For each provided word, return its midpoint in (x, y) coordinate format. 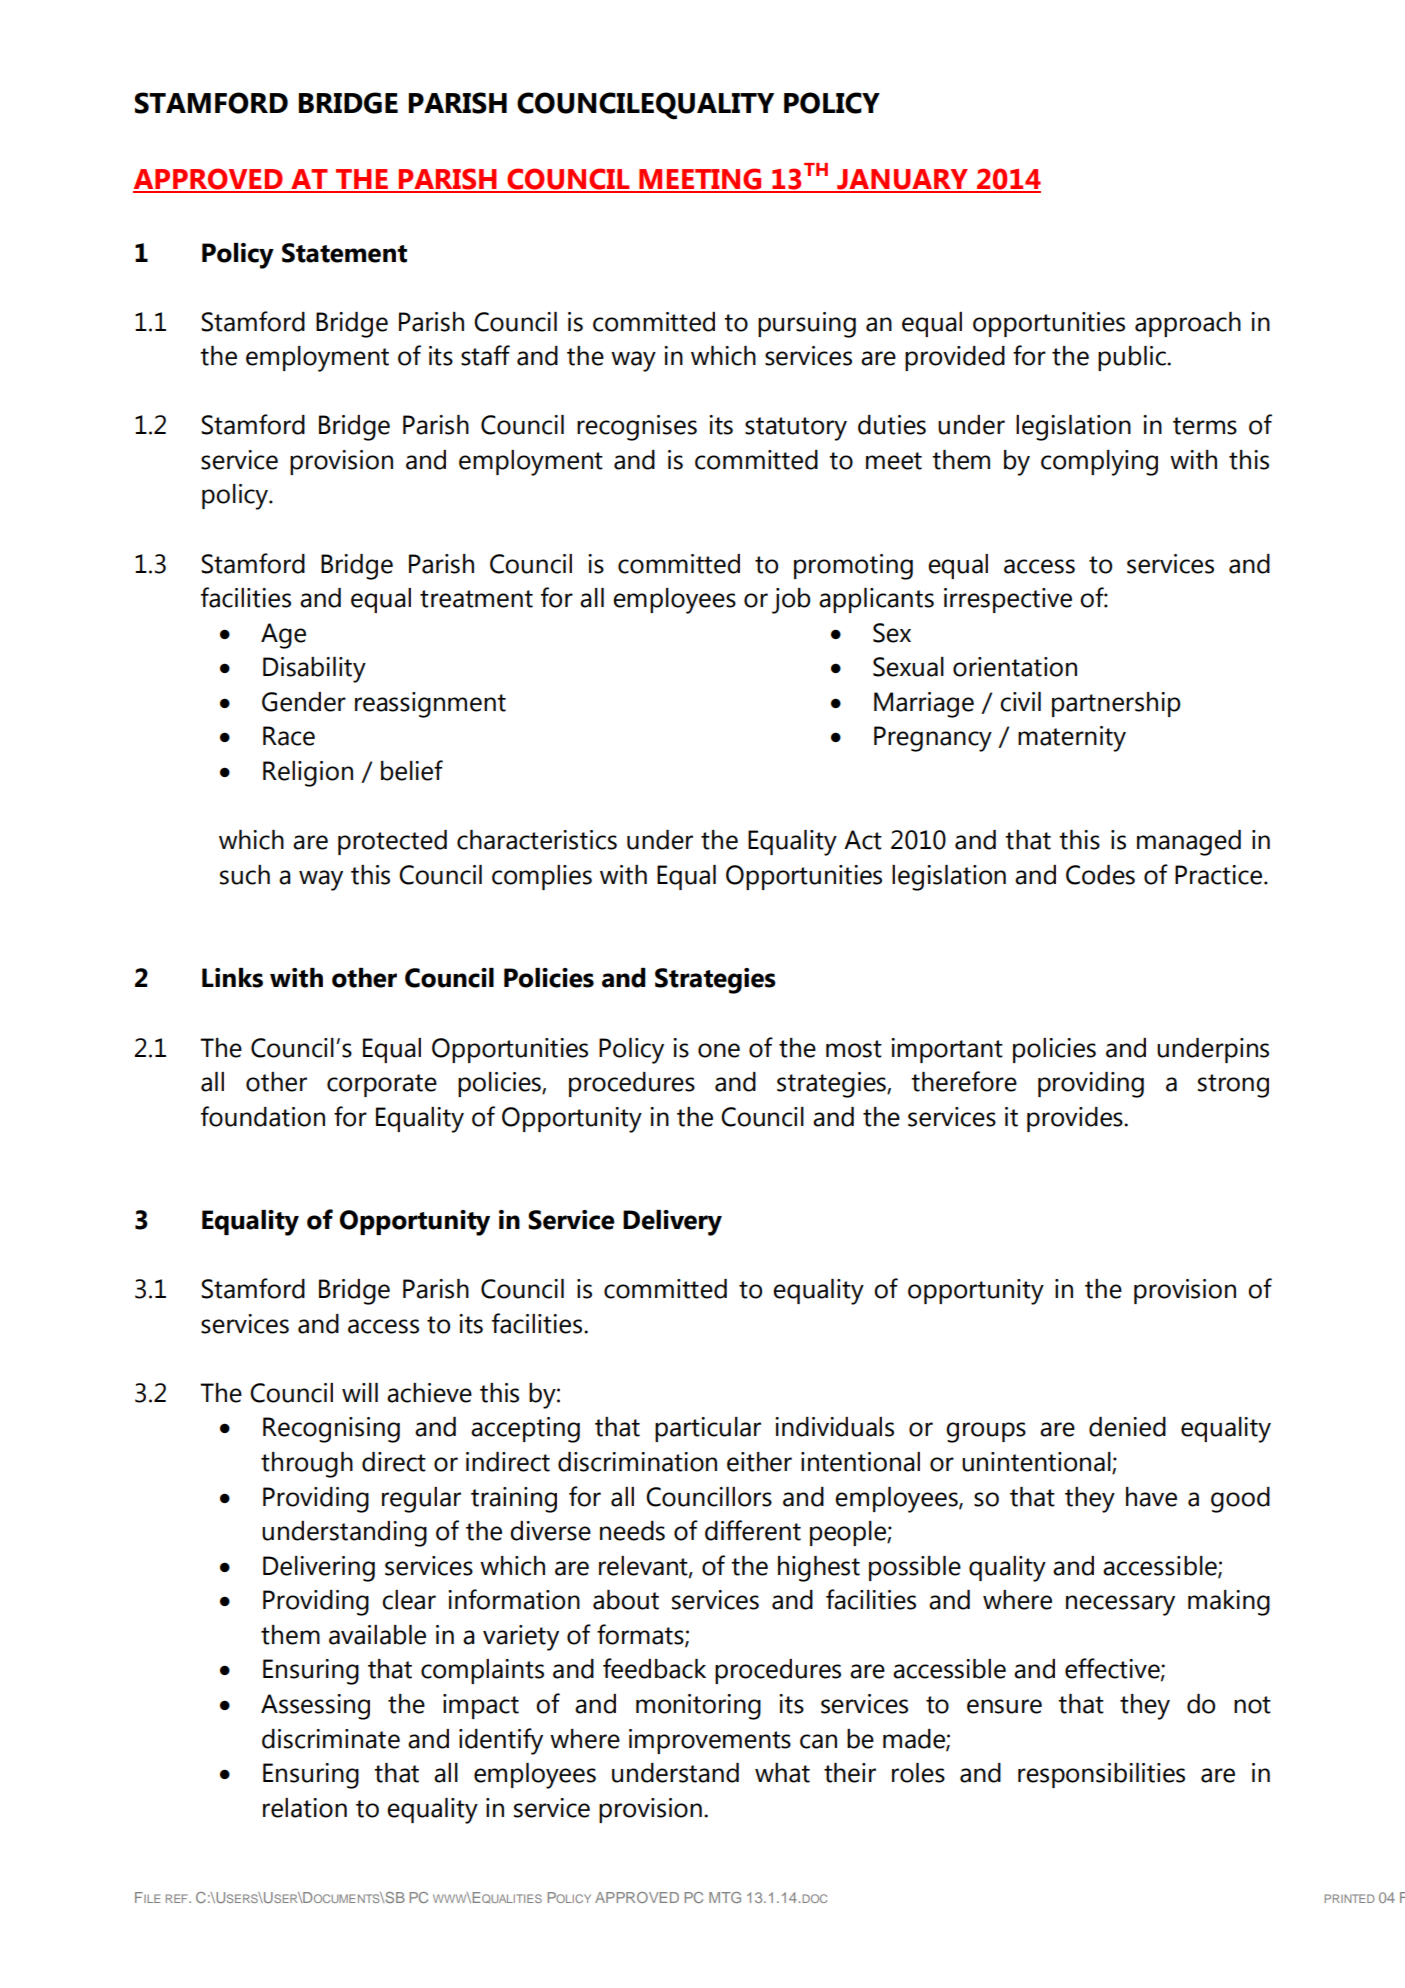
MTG (725, 1897)
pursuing (807, 325)
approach (1188, 324)
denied (1127, 1427)
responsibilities (1101, 1775)
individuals (834, 1427)
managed (1189, 843)
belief (412, 770)
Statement (344, 253)
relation (305, 1808)
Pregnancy (933, 739)
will (360, 1392)
